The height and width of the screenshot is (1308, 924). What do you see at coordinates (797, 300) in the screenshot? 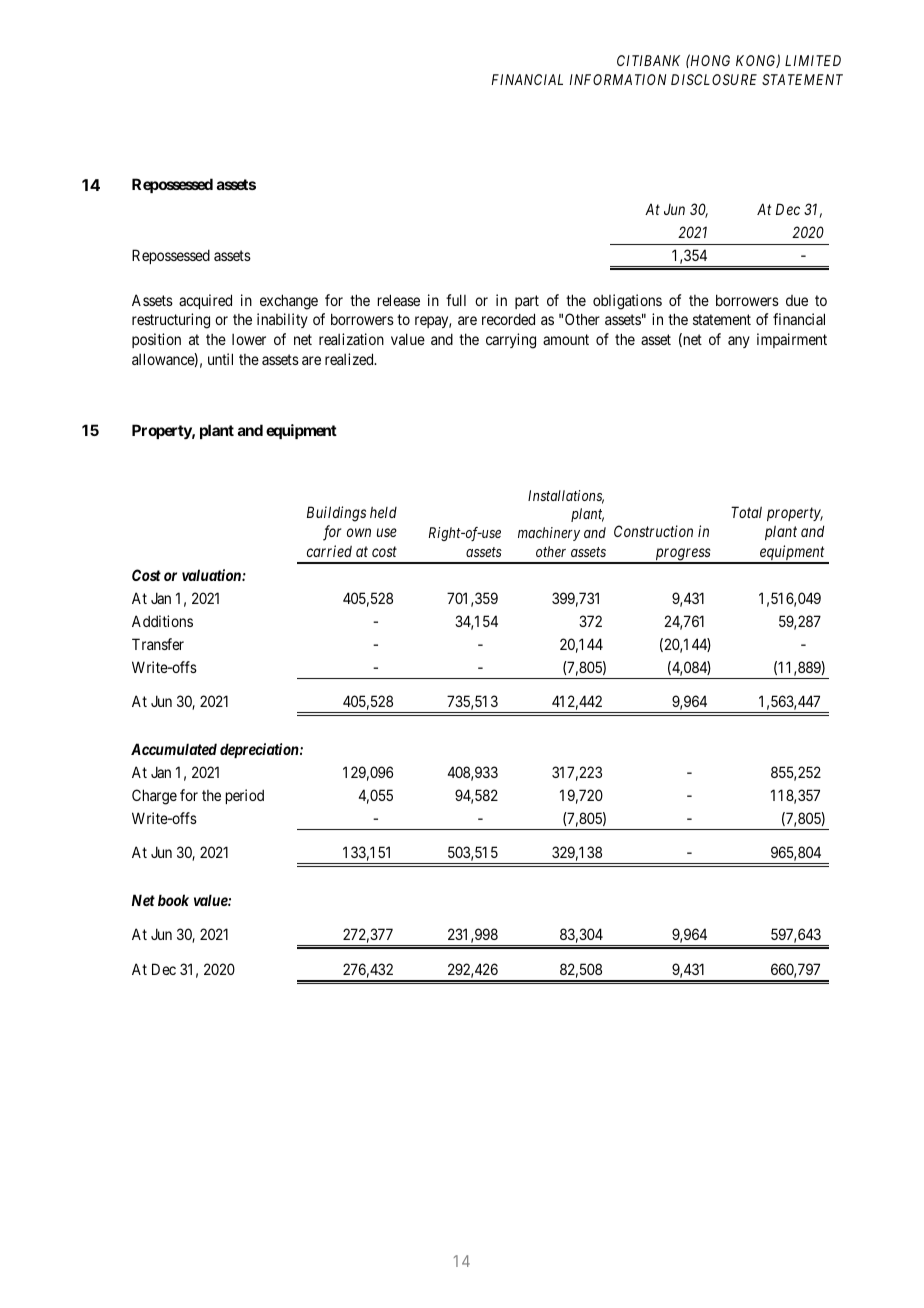
I see `due` at bounding box center [797, 300].
